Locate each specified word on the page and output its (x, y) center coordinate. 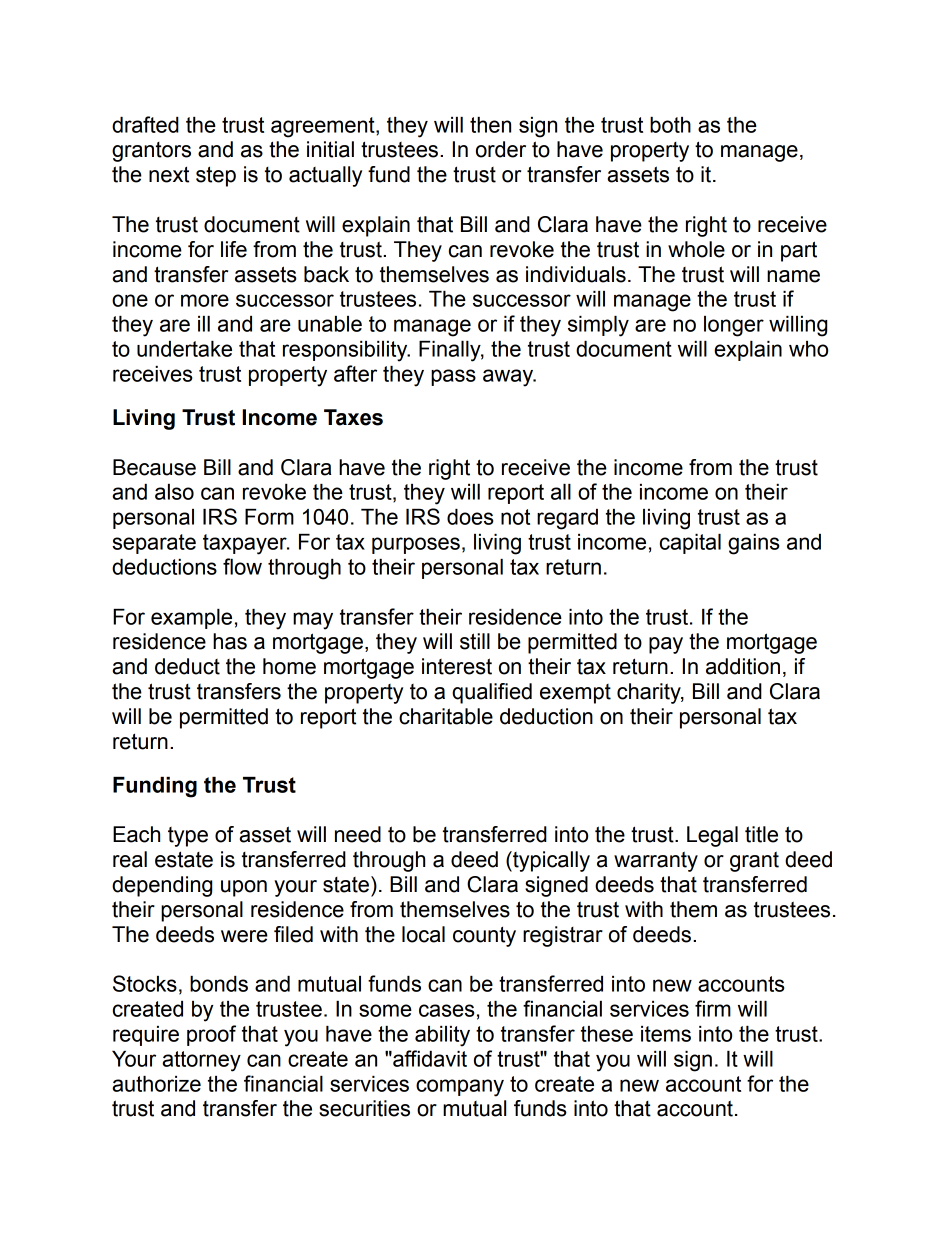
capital (690, 544)
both (670, 125)
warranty (656, 861)
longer (734, 326)
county (484, 936)
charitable (446, 716)
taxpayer (246, 544)
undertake (184, 349)
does (470, 517)
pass (453, 377)
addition (743, 666)
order (501, 149)
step (216, 176)
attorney (201, 1061)
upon (244, 888)
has (230, 641)
